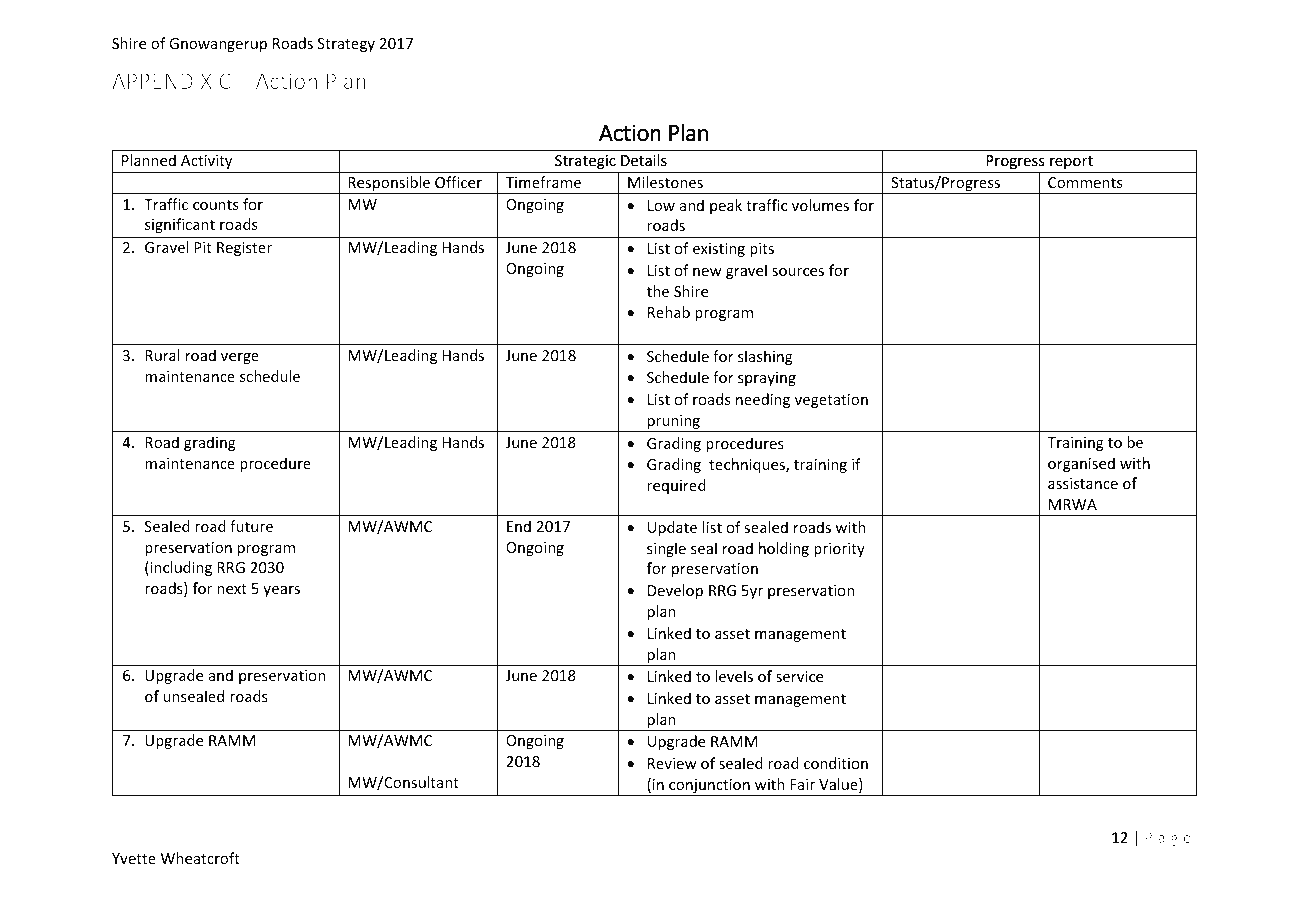 This image has width=1308, height=924. Describe the element at coordinates (1071, 162) in the image. I see `report` at that location.
